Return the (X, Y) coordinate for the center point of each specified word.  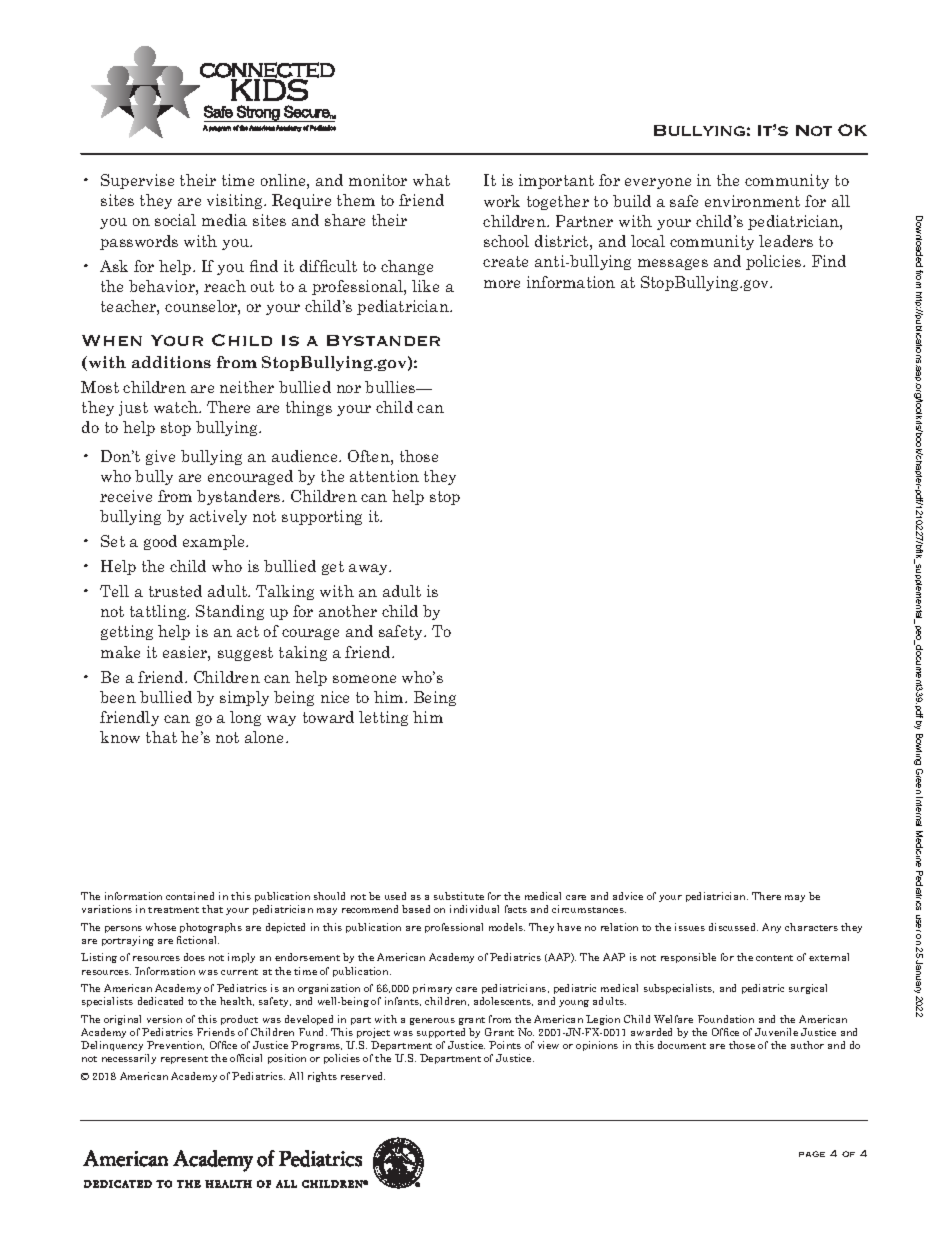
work (502, 201)
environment (752, 201)
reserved (363, 1076)
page (812, 1154)
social (175, 220)
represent (184, 1060)
